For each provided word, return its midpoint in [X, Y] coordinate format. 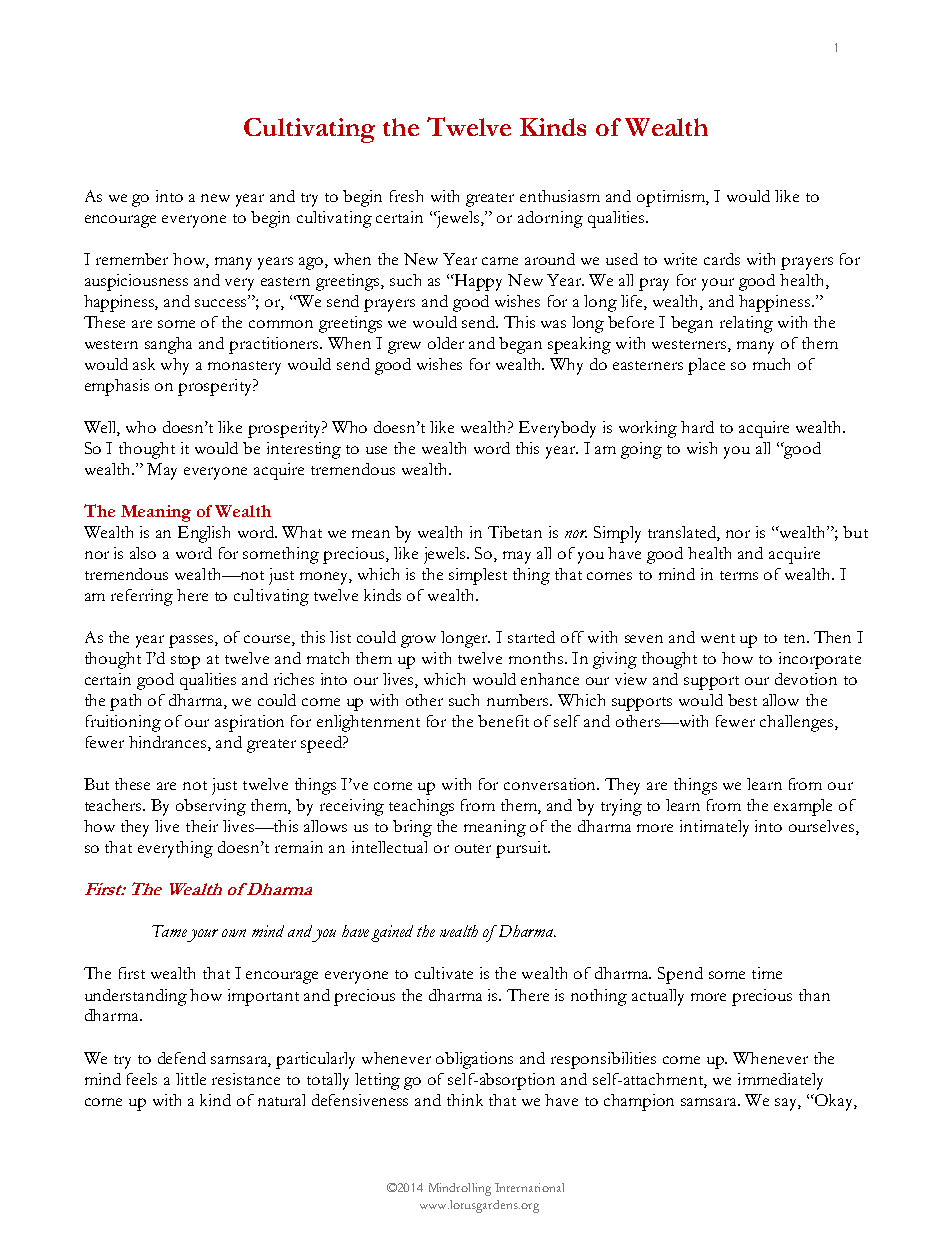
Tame [169, 931]
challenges [798, 723]
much [771, 364]
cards [722, 259]
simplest [478, 576]
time [767, 973]
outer [473, 848]
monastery [244, 368]
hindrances [169, 743]
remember [132, 259]
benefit [503, 721]
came [500, 261]
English [204, 534]
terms [739, 575]
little [191, 1079]
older [446, 343]
